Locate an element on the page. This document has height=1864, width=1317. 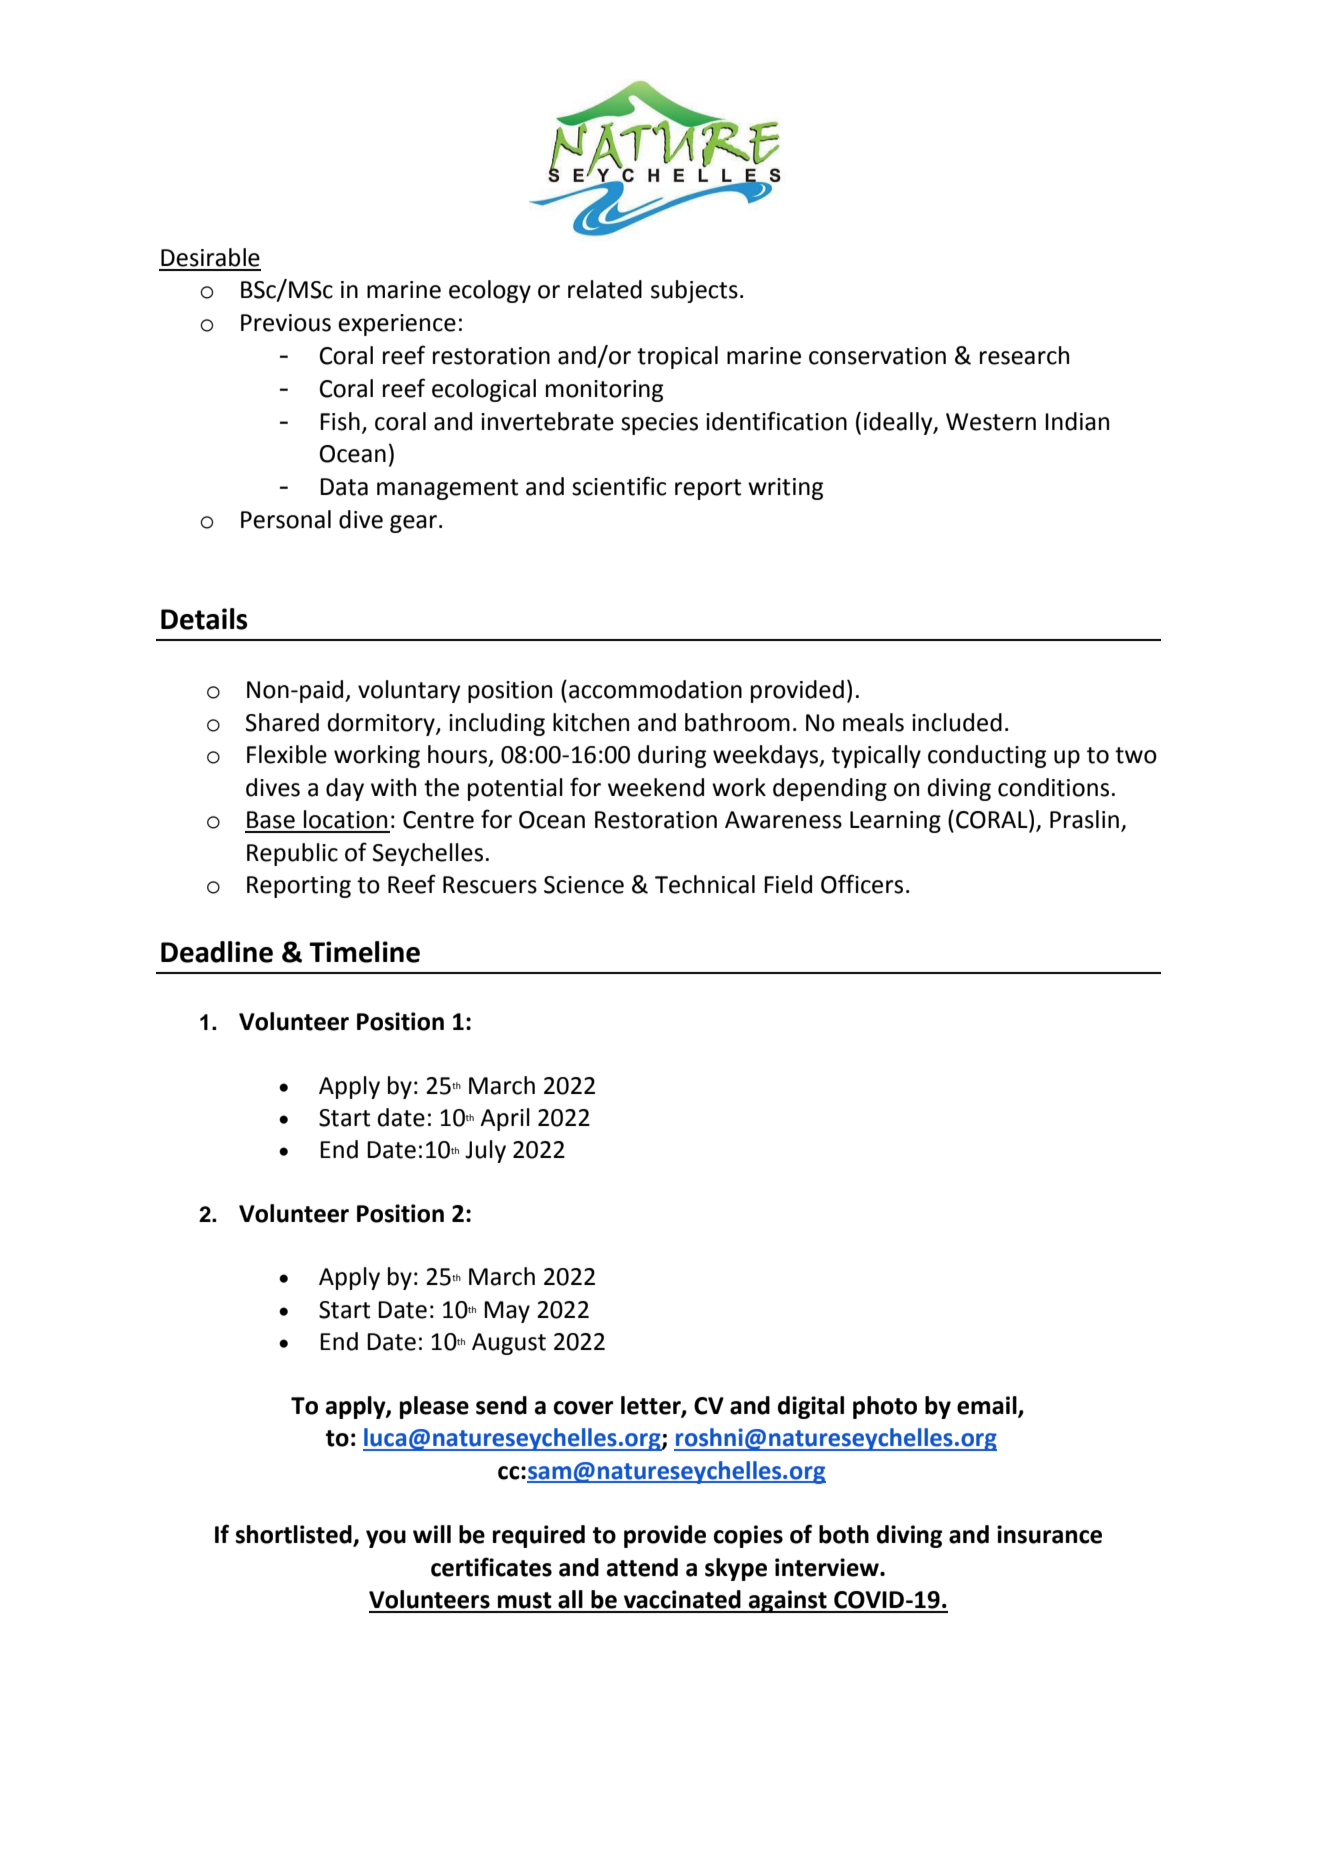
accommodation is located at coordinates (655, 689).
